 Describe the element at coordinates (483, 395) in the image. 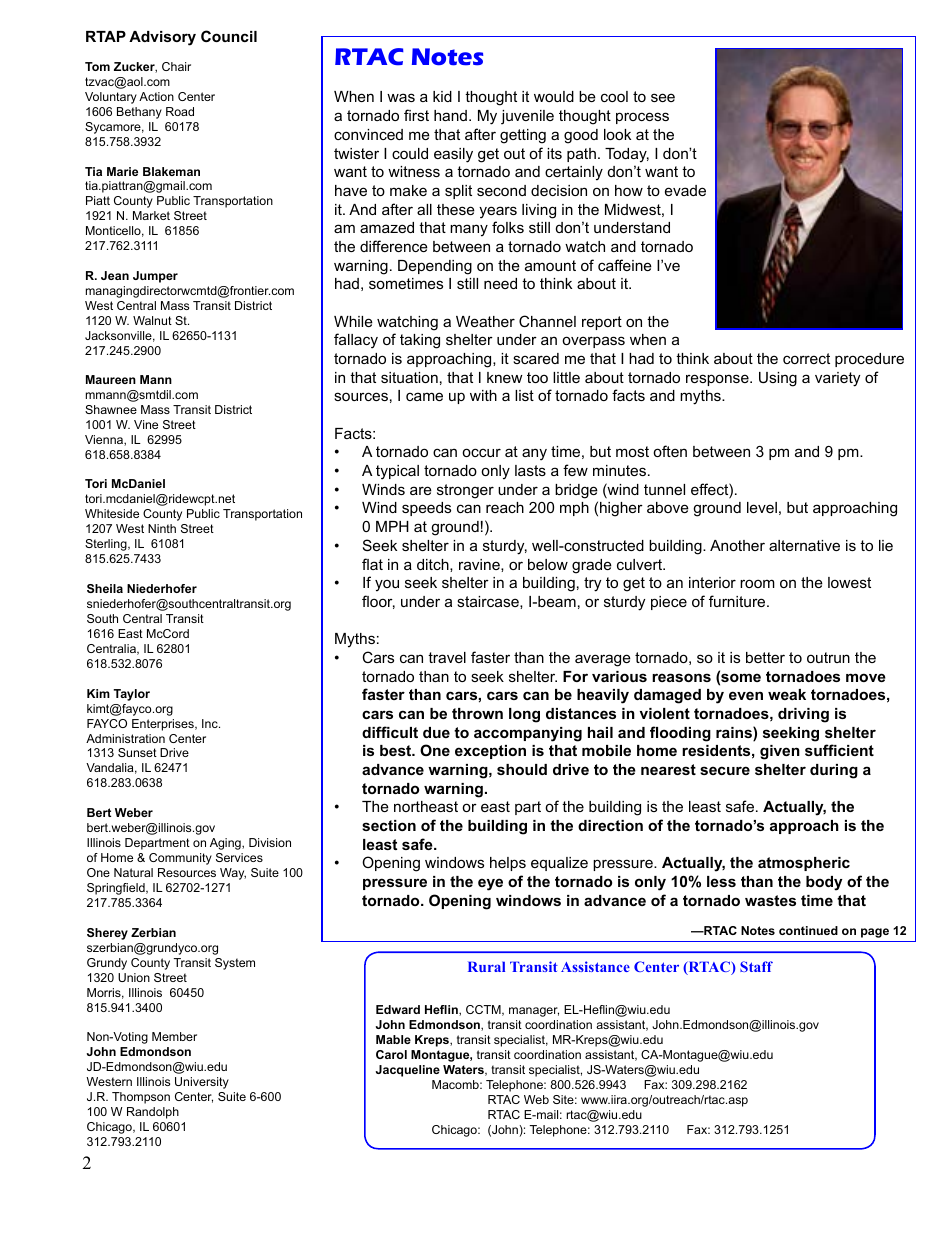

I see `with` at that location.
